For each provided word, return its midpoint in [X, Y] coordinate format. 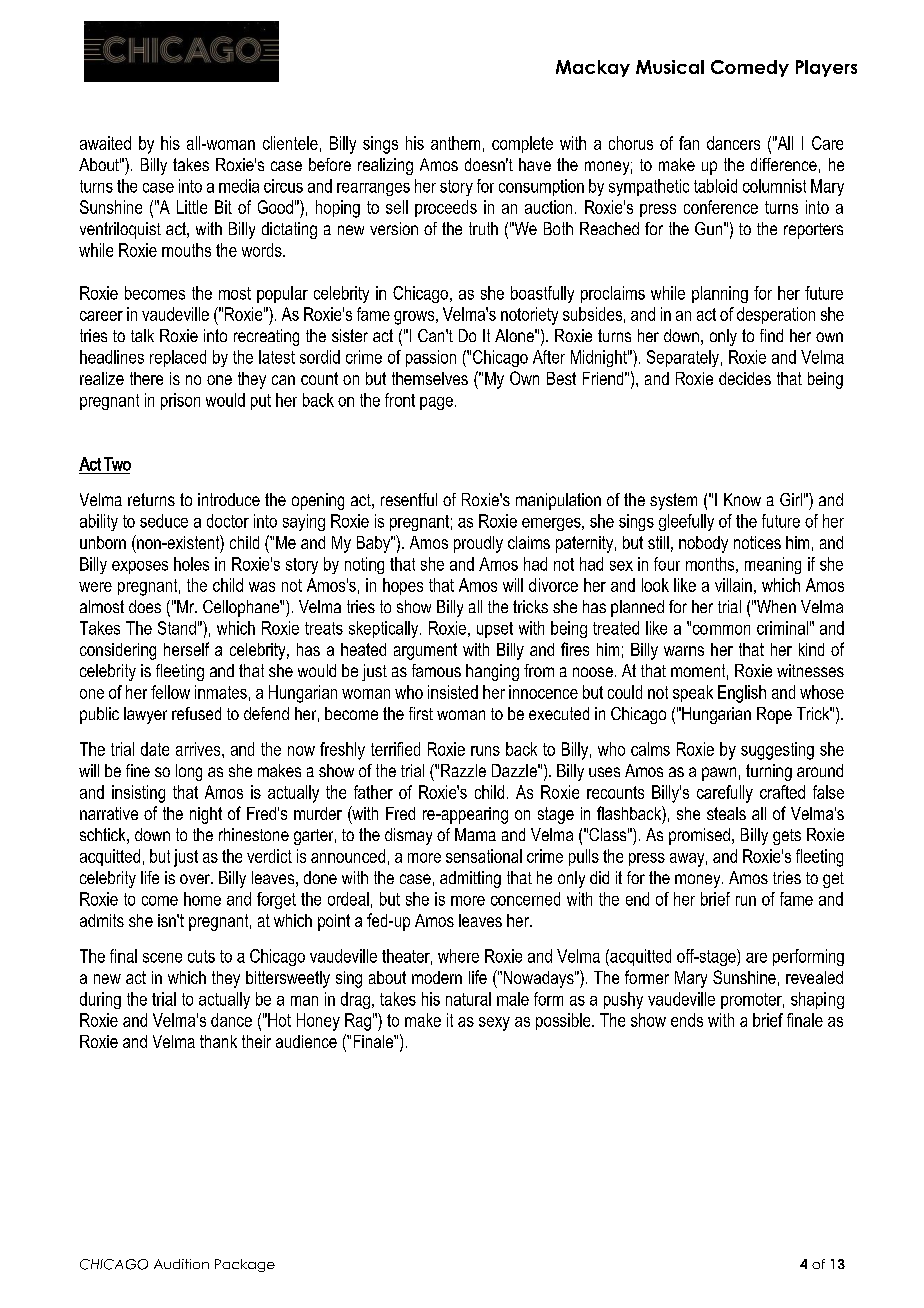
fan [689, 143]
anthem [455, 143]
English [742, 694]
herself [186, 649]
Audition [181, 1264]
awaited [105, 143]
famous [436, 670]
